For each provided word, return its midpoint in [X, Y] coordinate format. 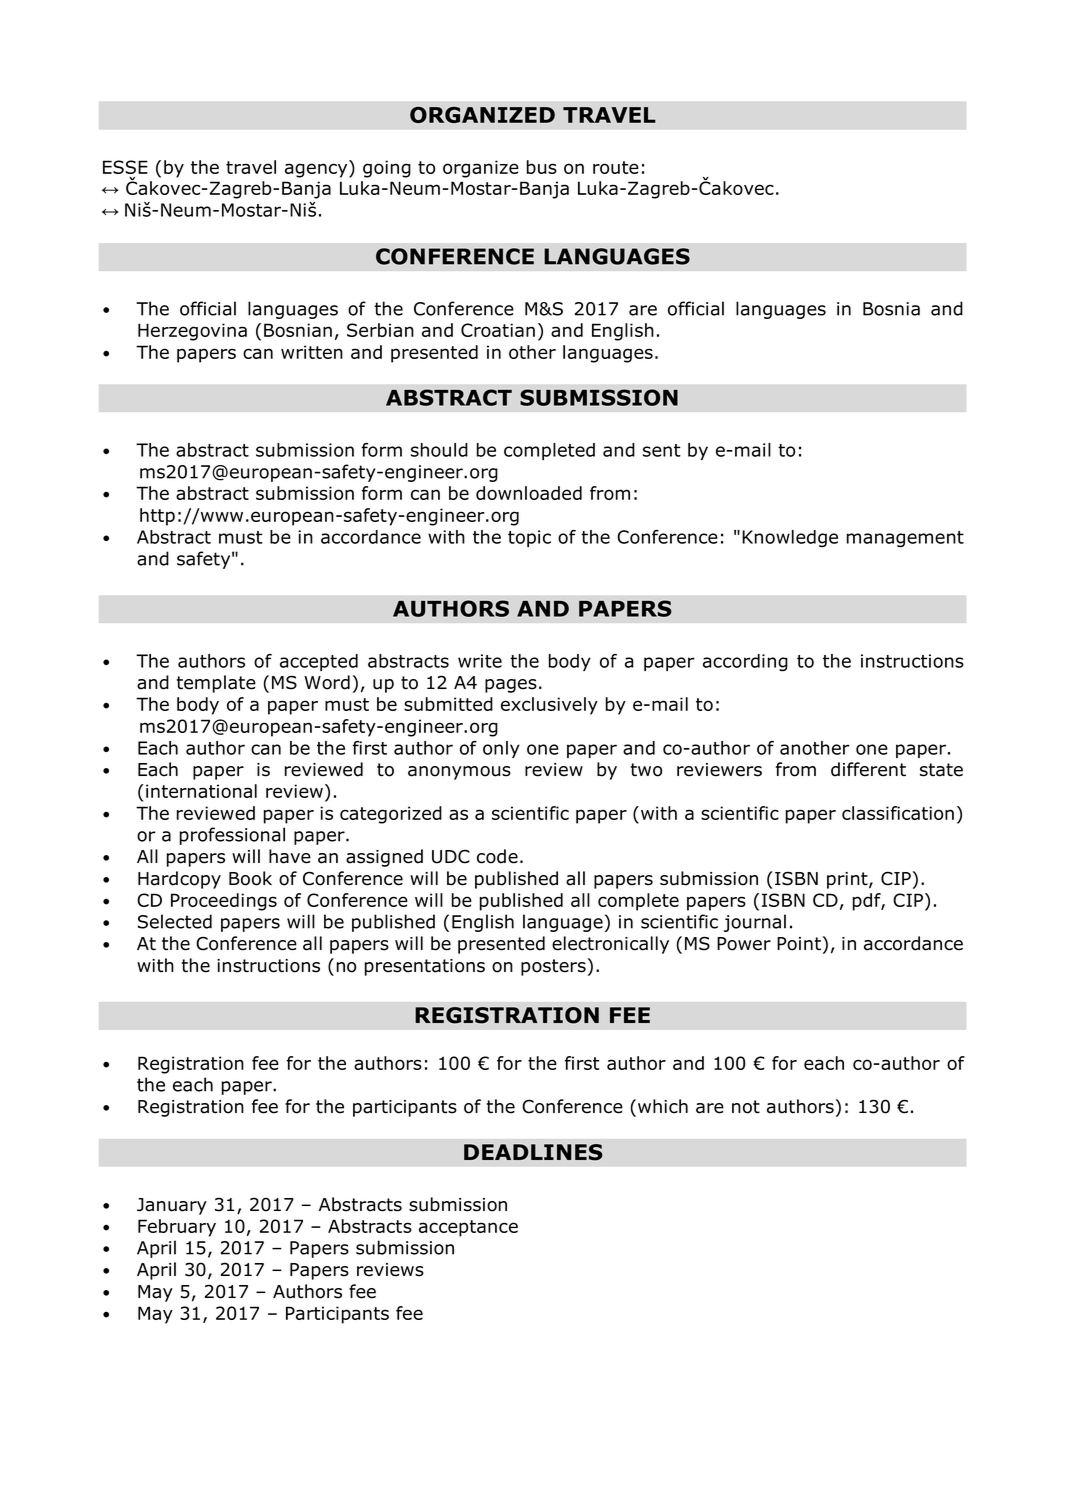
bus [542, 167]
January [172, 1206]
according [745, 663]
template [216, 684]
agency [317, 170]
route [616, 167]
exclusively [549, 706]
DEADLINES [533, 1152]
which [663, 1106]
